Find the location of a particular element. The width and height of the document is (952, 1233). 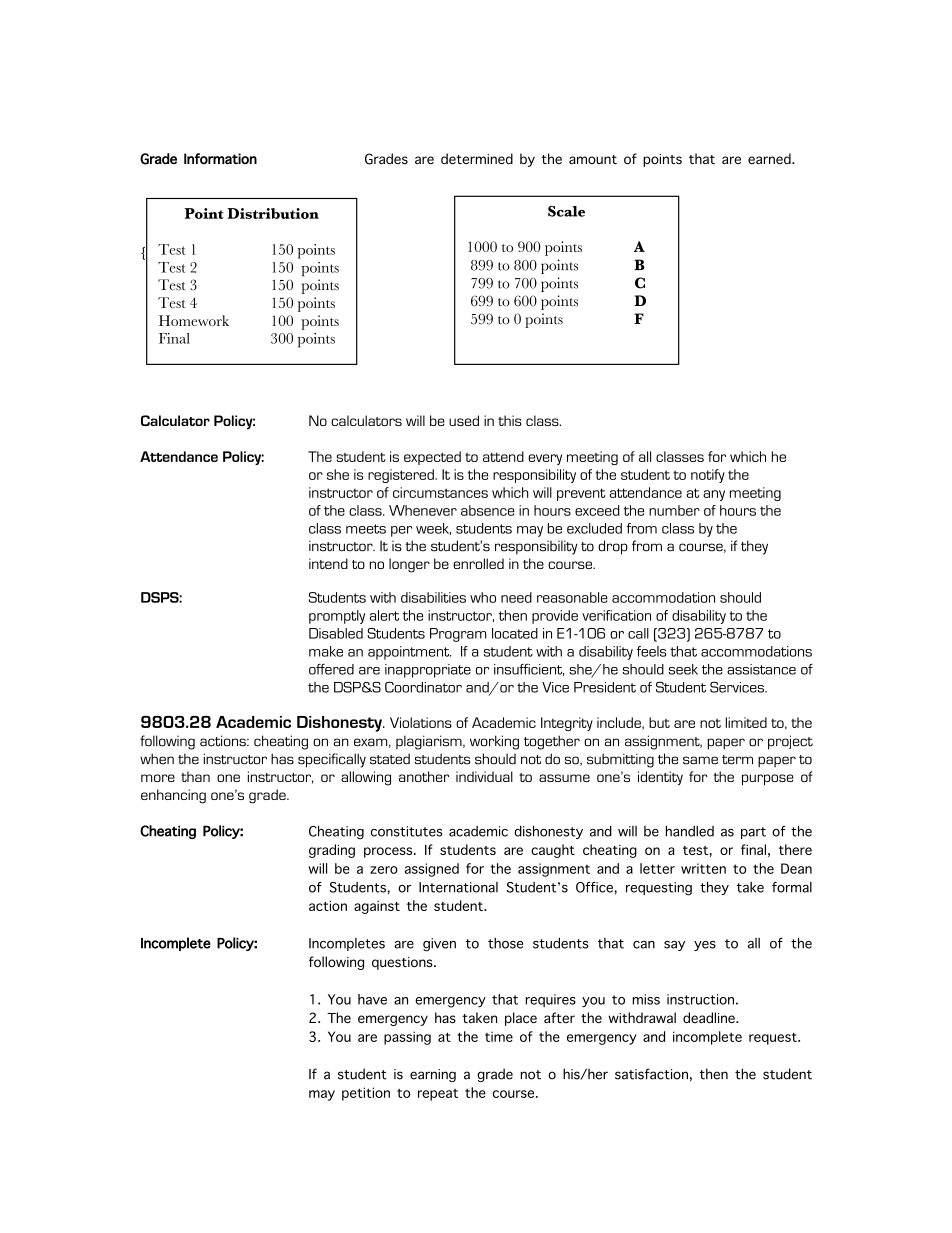

assigned is located at coordinates (432, 870).
